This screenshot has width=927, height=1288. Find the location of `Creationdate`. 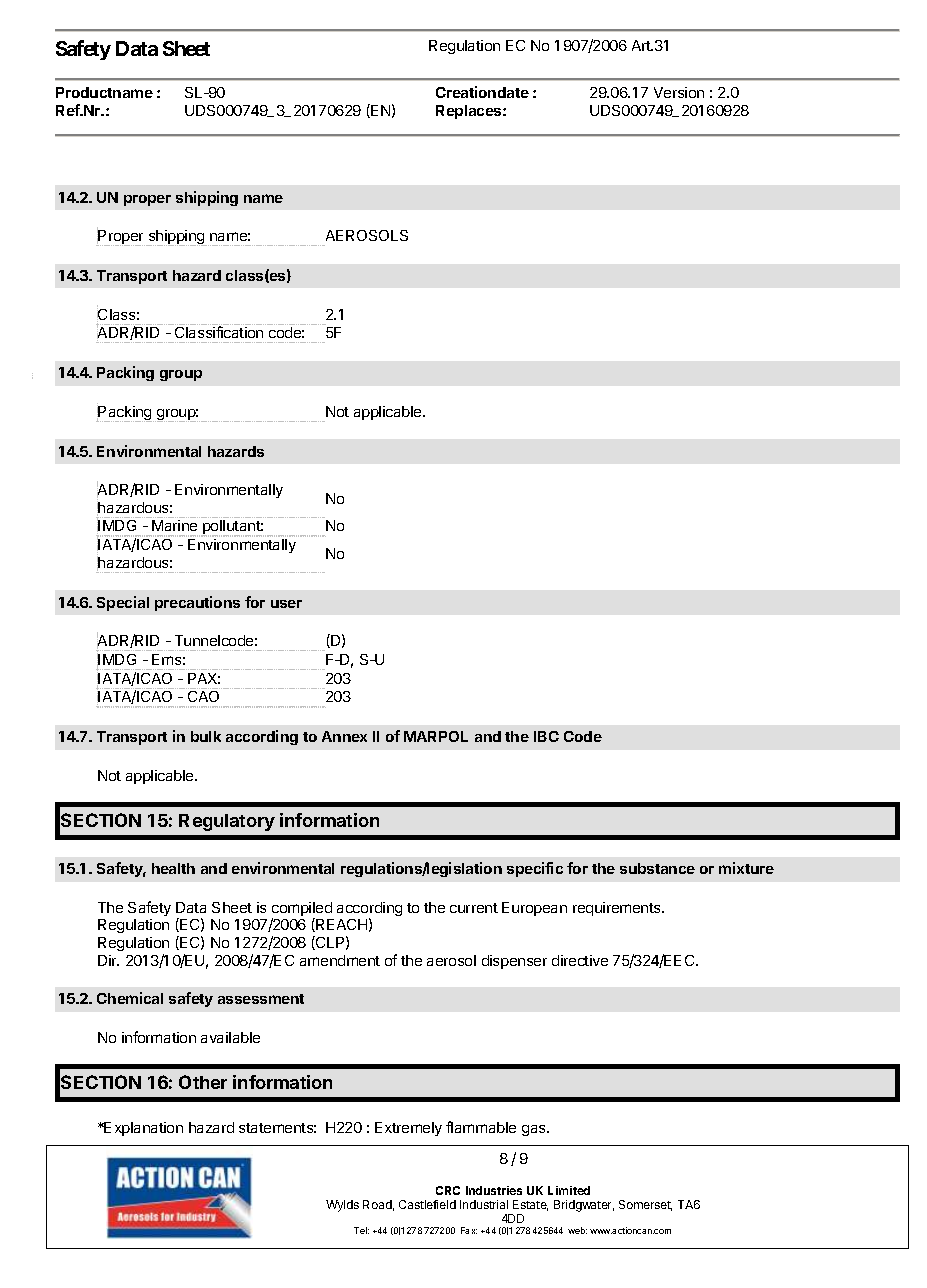

Creationdate is located at coordinates (482, 92).
